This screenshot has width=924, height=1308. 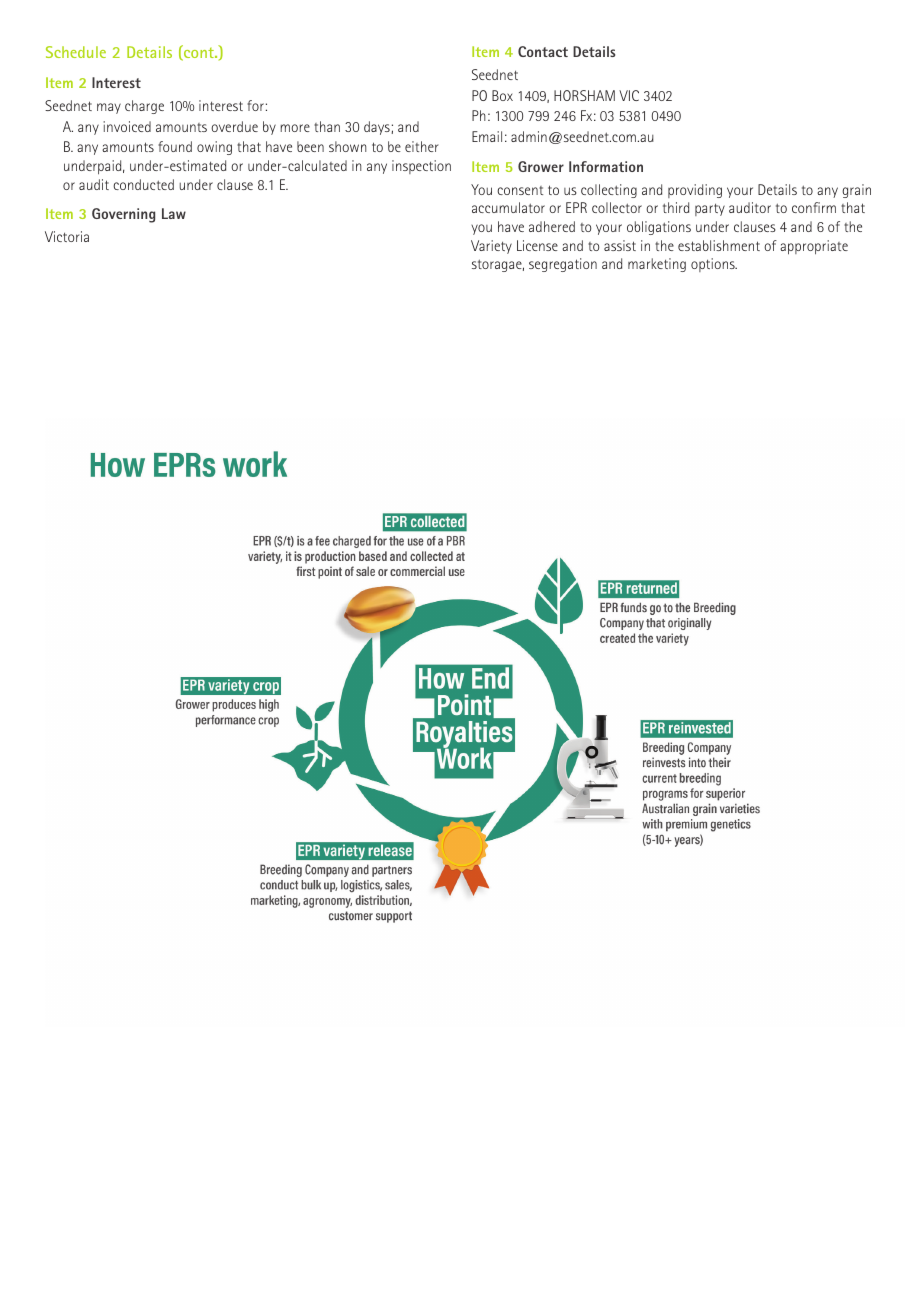 I want to click on charge, so click(x=144, y=107).
